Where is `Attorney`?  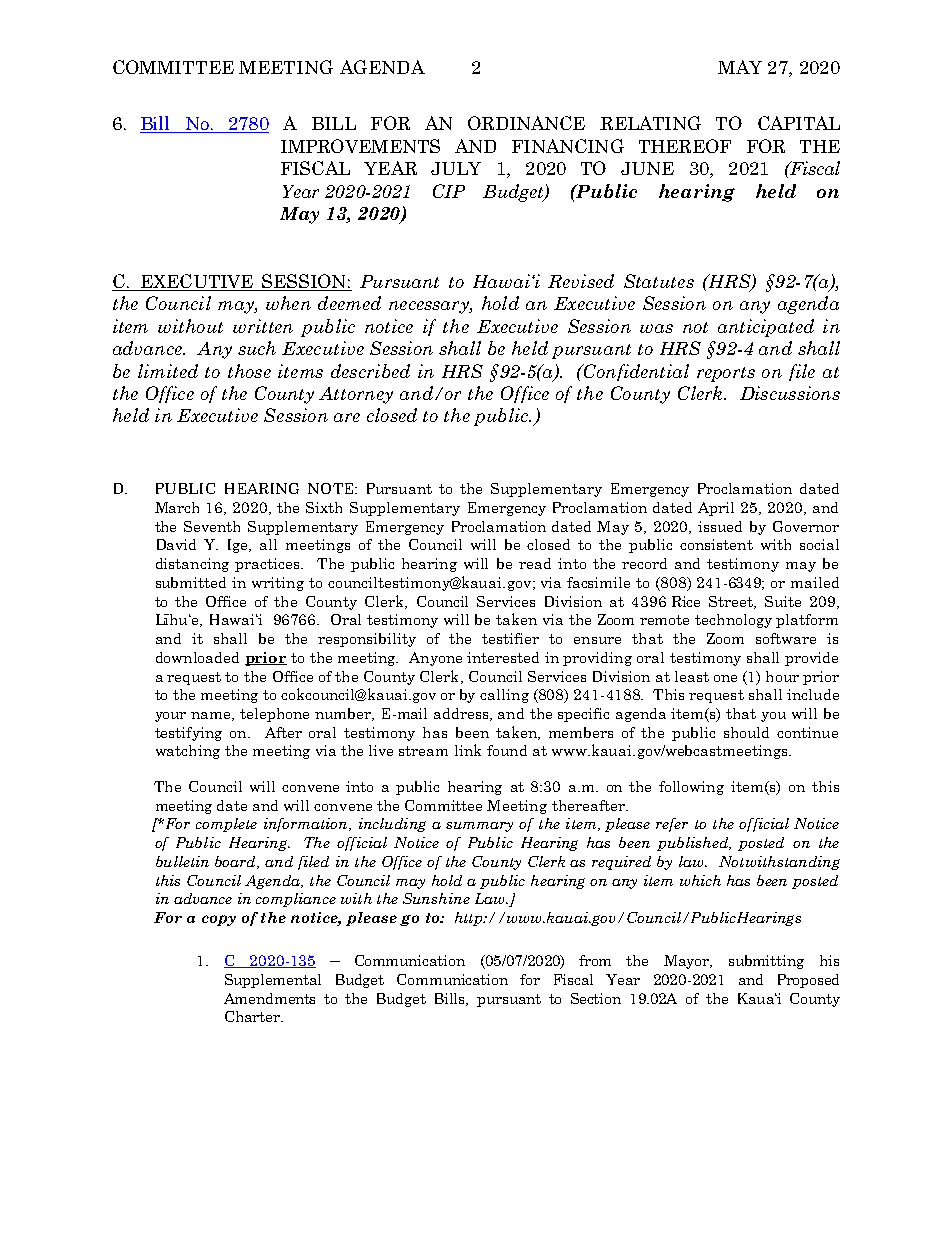 Attorney is located at coordinates (356, 395).
